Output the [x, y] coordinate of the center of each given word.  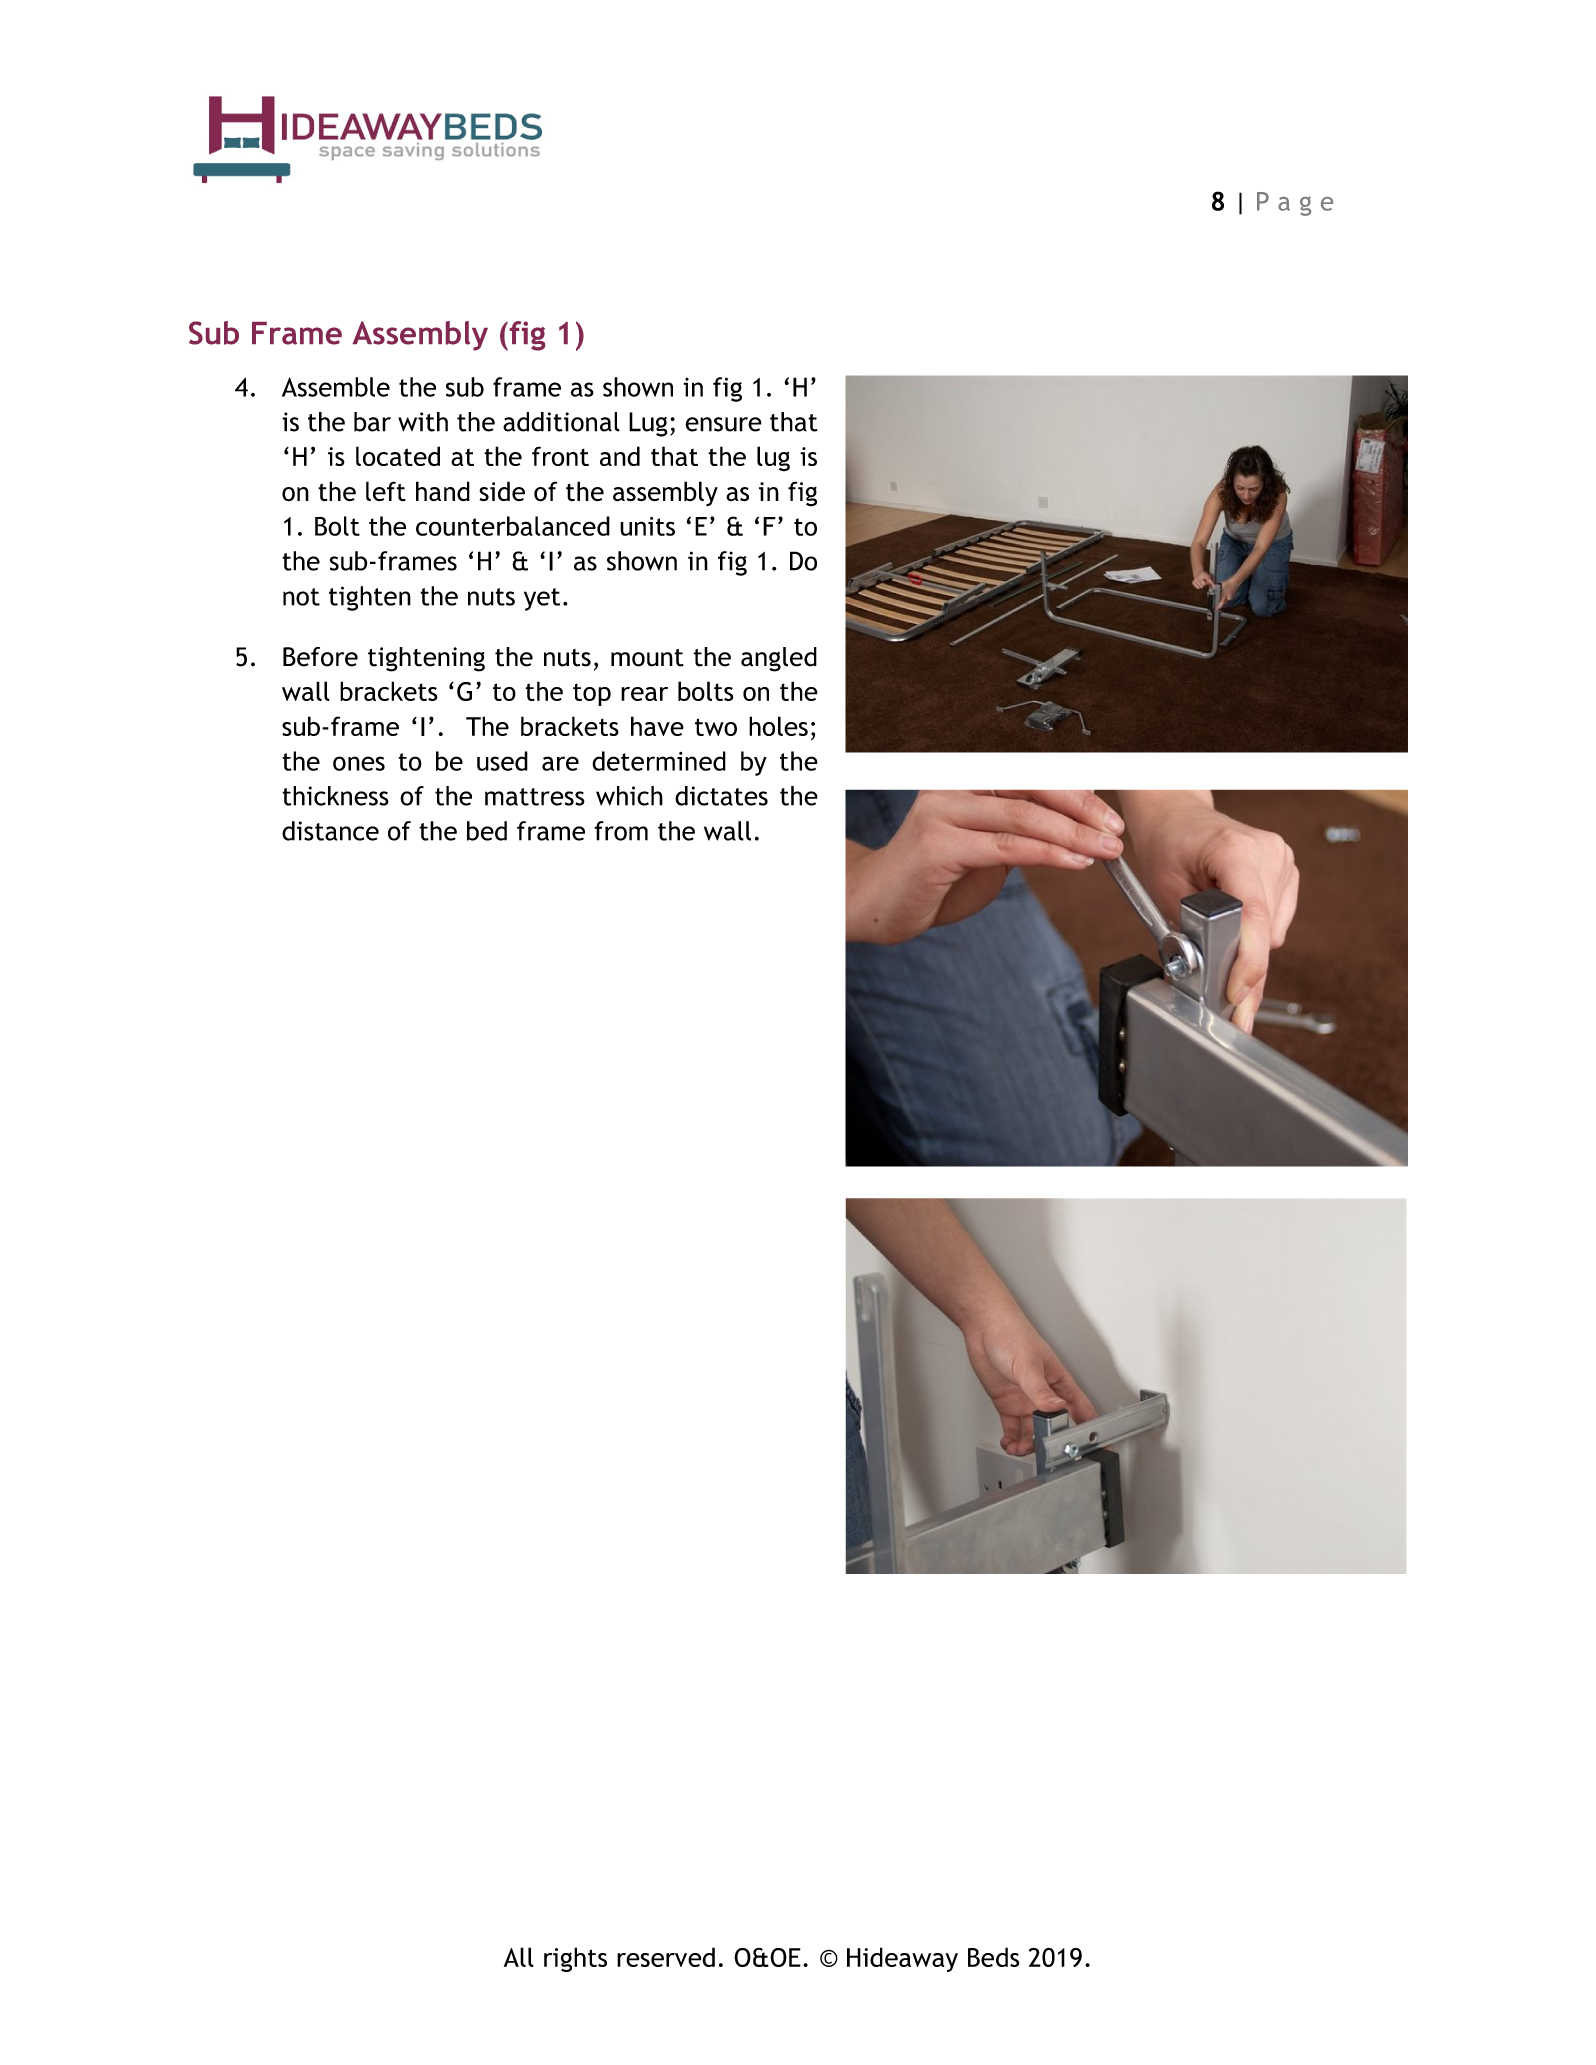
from [621, 831]
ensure [723, 424]
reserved [666, 1957]
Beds [993, 1957]
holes [778, 726]
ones [359, 763]
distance [330, 831]
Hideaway [902, 1959]
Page [1295, 204]
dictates [721, 796]
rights [575, 1959]
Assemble [336, 387]
